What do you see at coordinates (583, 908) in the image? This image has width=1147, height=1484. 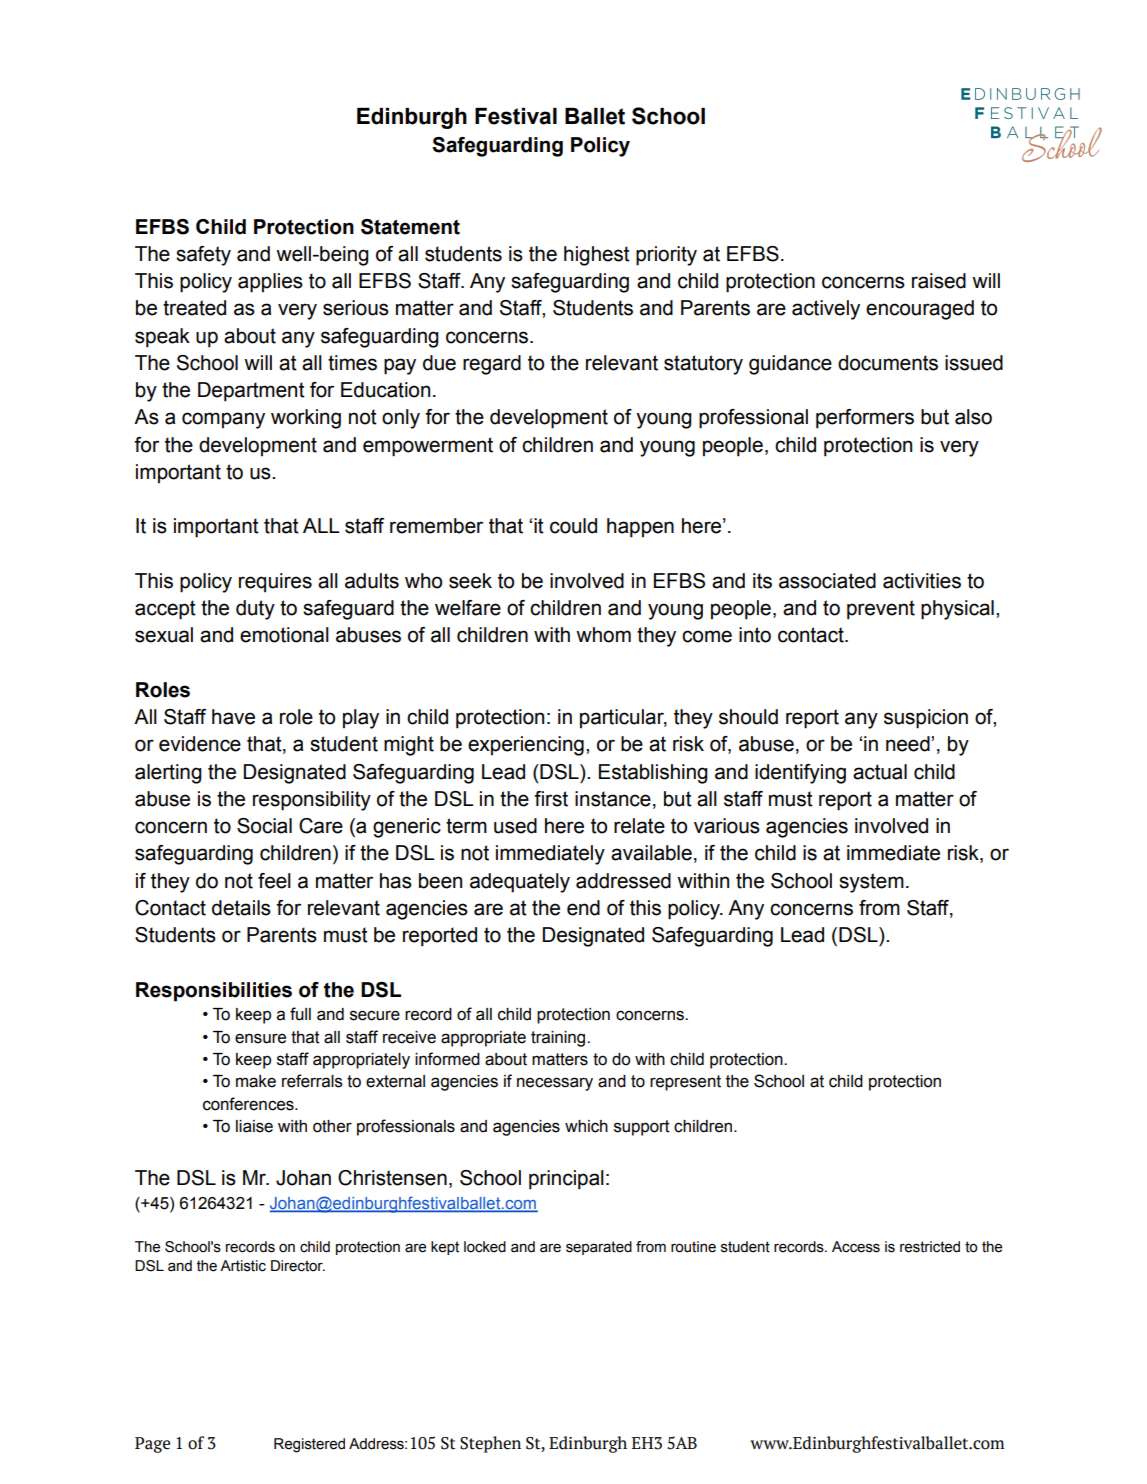 I see `end` at bounding box center [583, 908].
